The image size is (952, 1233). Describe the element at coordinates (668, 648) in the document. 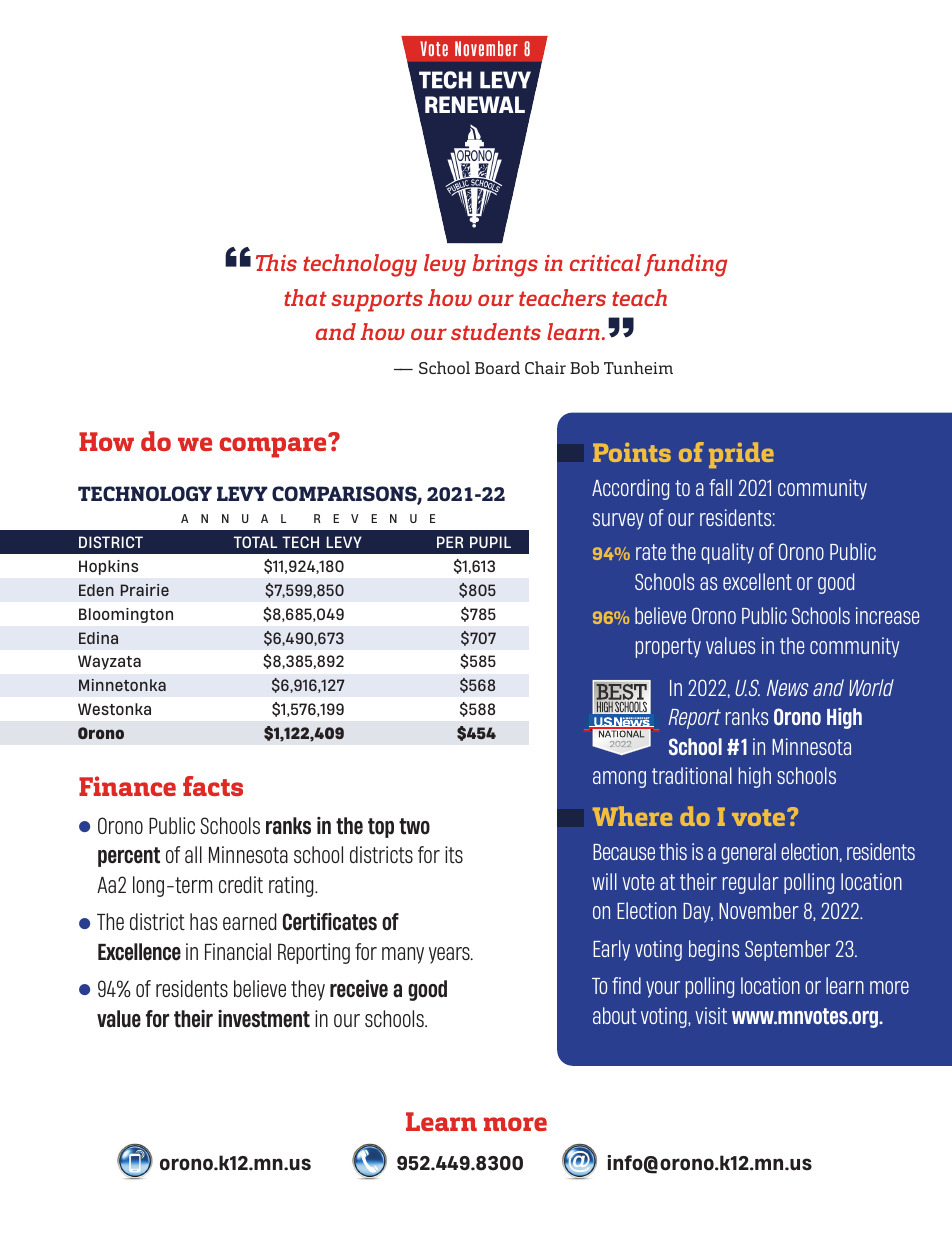

I see `property` at that location.
